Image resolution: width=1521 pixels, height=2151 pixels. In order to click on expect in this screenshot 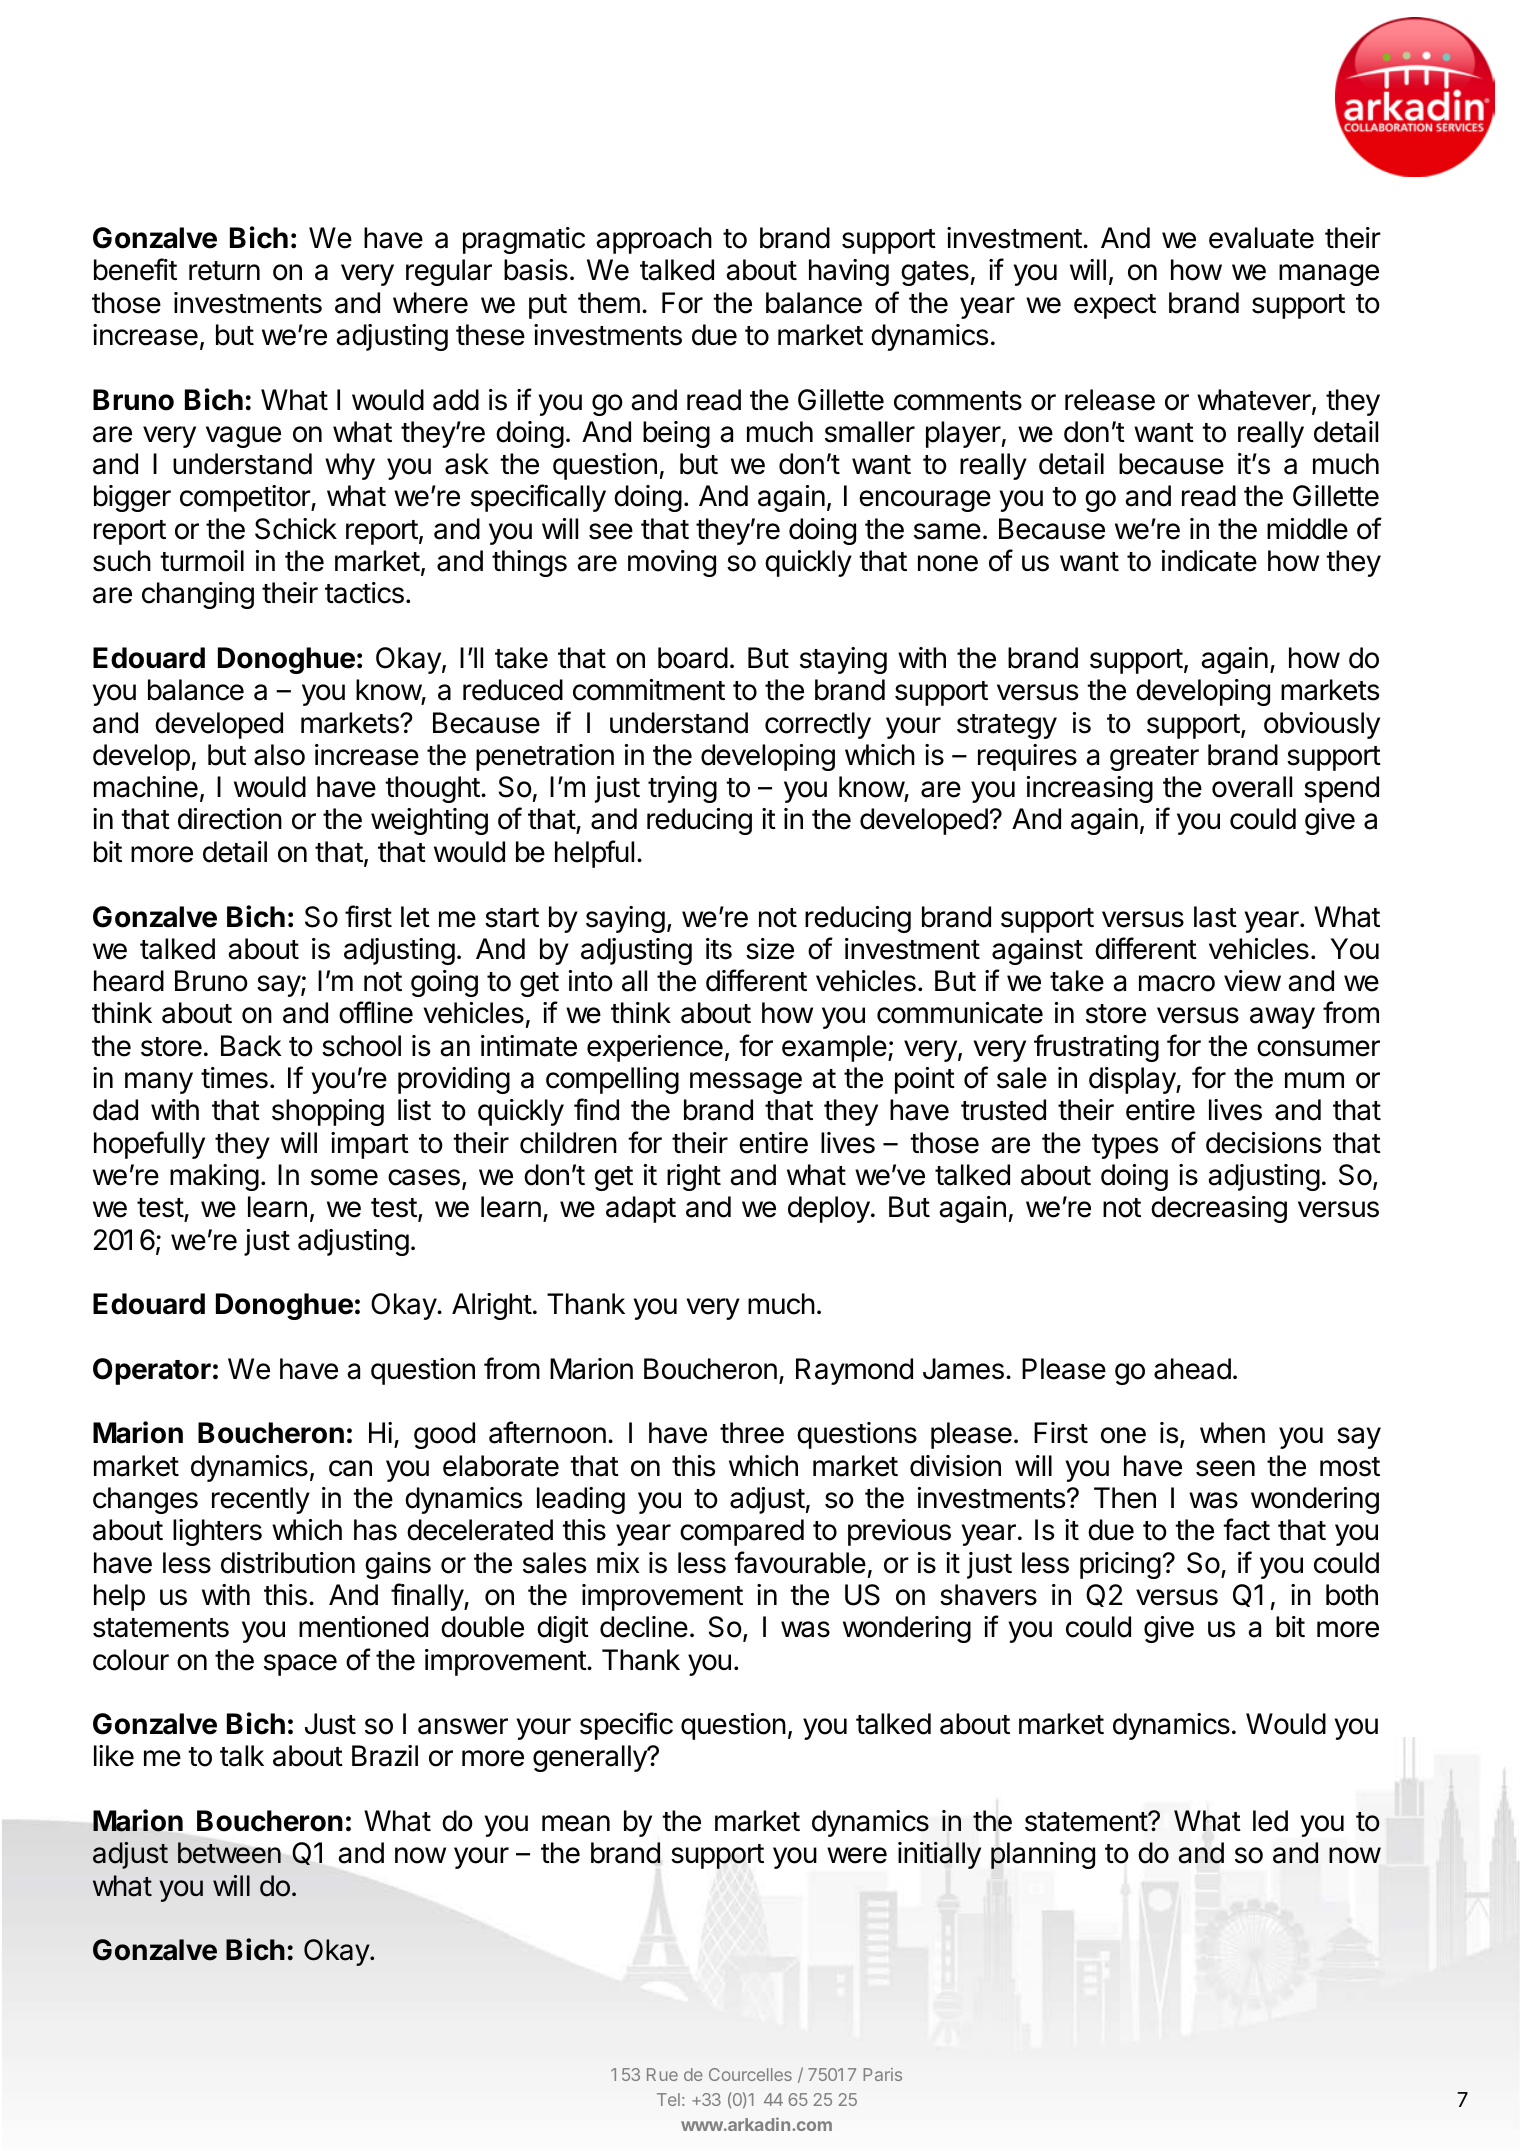, I will do `click(1115, 306)`.
